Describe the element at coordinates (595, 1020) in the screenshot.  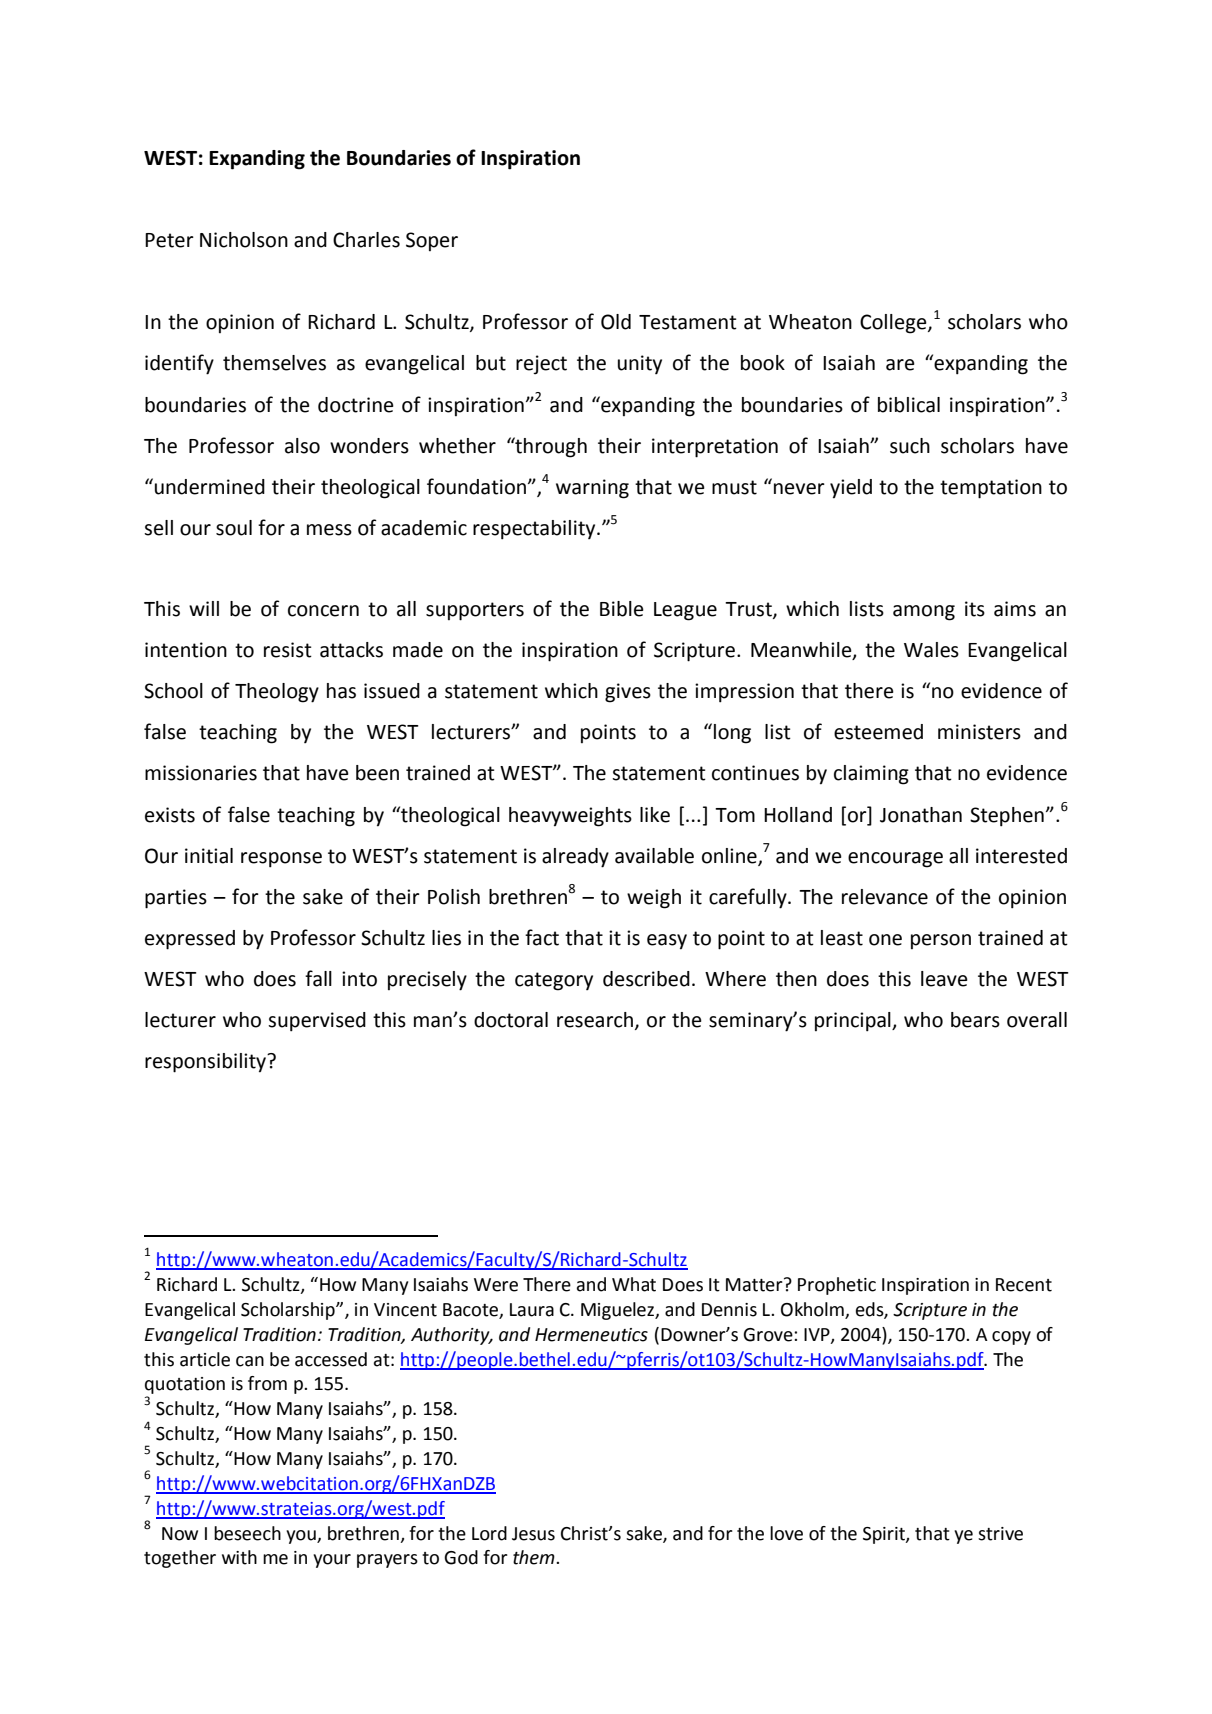
I see `research` at that location.
